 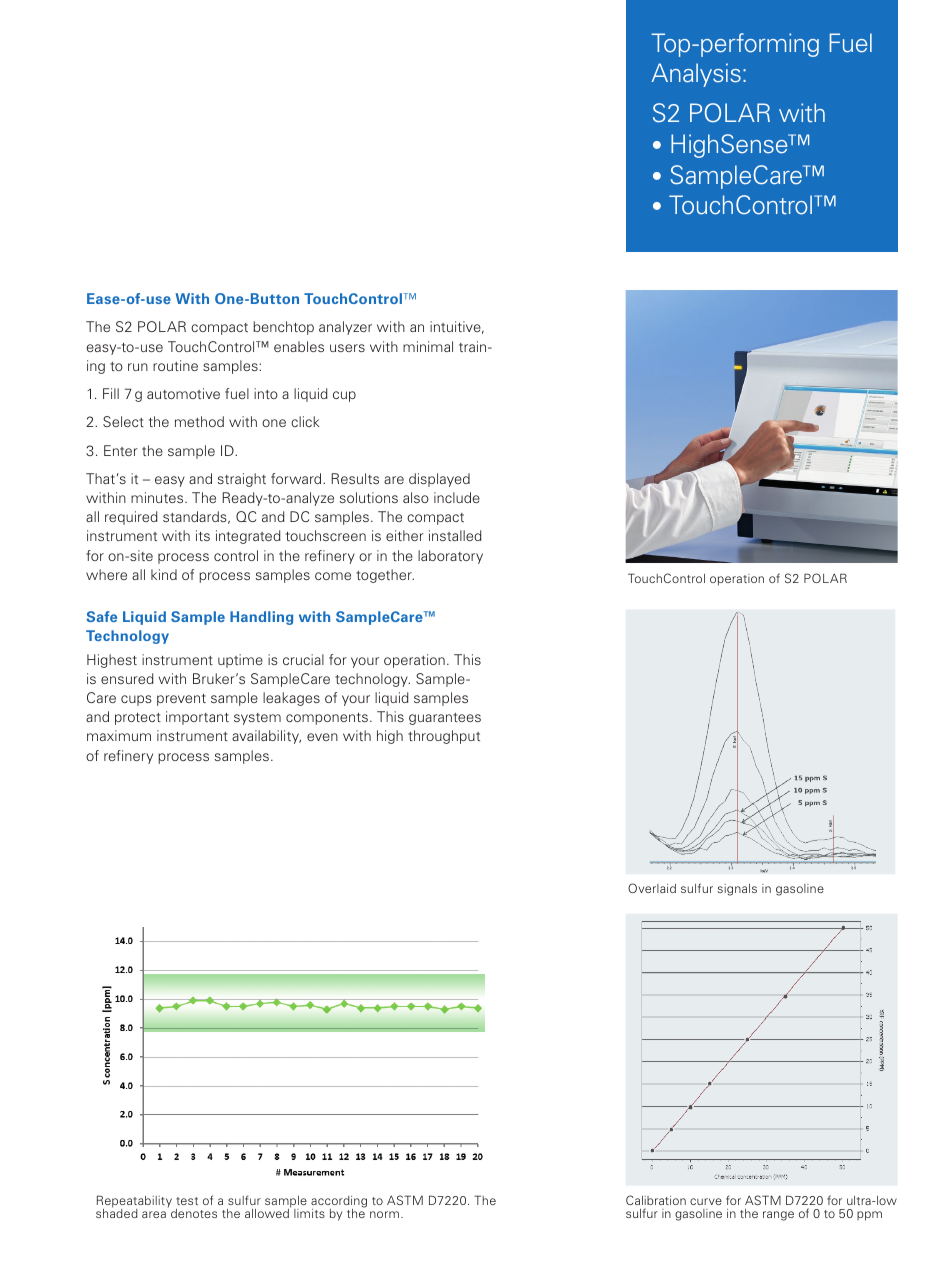 I want to click on important, so click(x=197, y=718).
